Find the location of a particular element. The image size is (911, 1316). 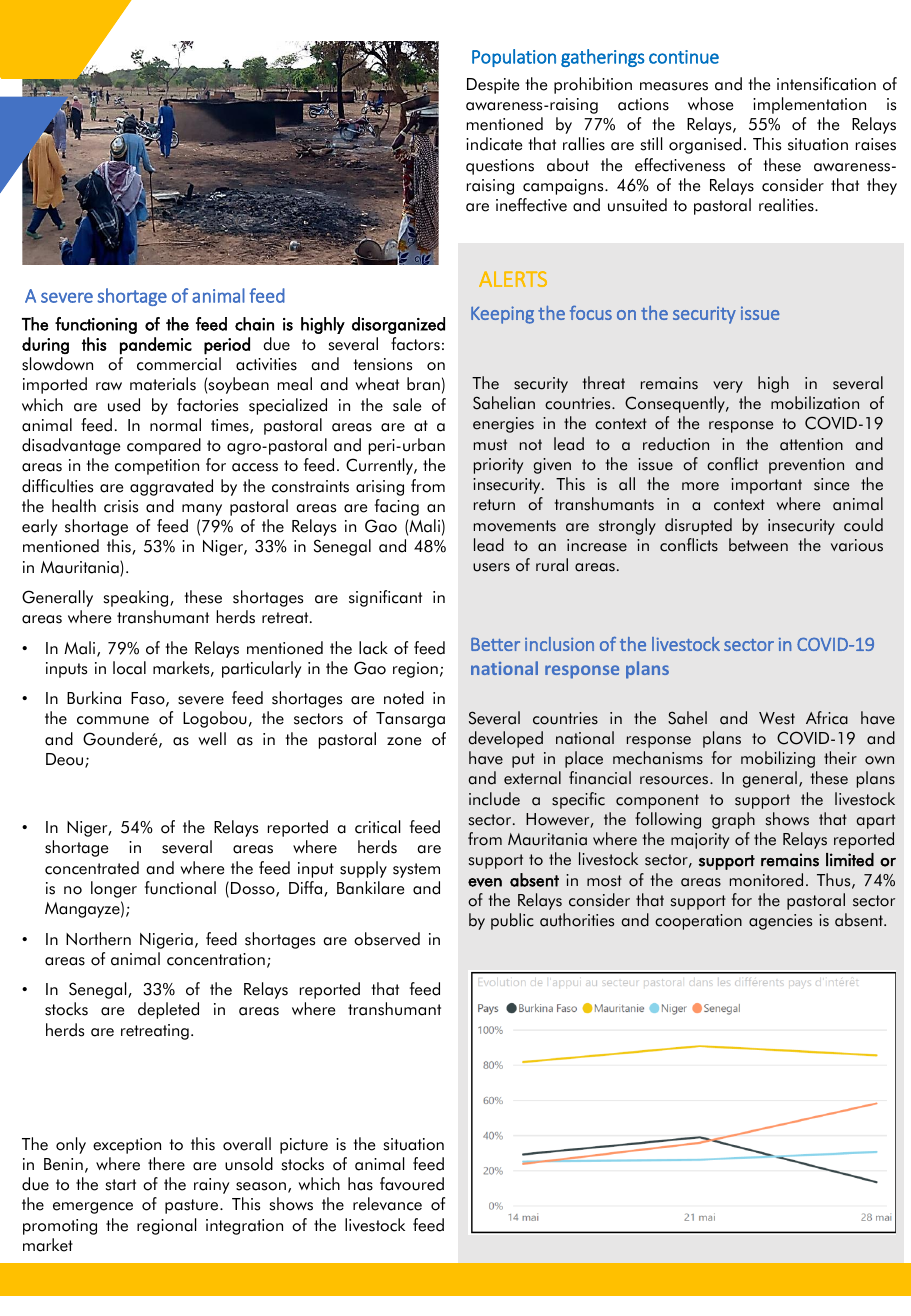

public is located at coordinates (512, 921).
